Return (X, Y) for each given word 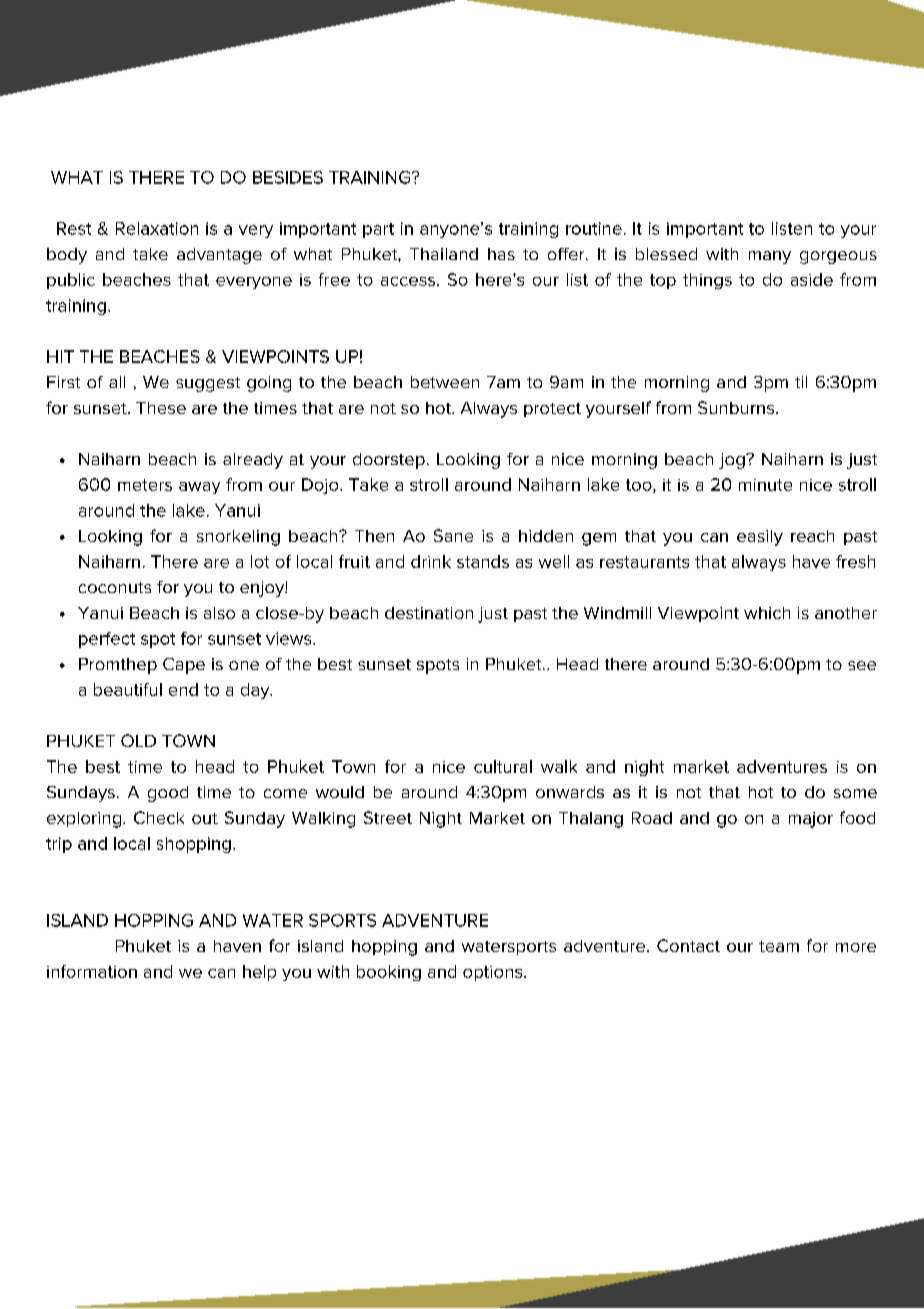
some (855, 793)
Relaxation (157, 228)
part (378, 230)
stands (483, 561)
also (219, 613)
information (92, 971)
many (770, 257)
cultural (503, 766)
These (161, 408)
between (445, 382)
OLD (138, 740)
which (767, 613)
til (801, 382)
